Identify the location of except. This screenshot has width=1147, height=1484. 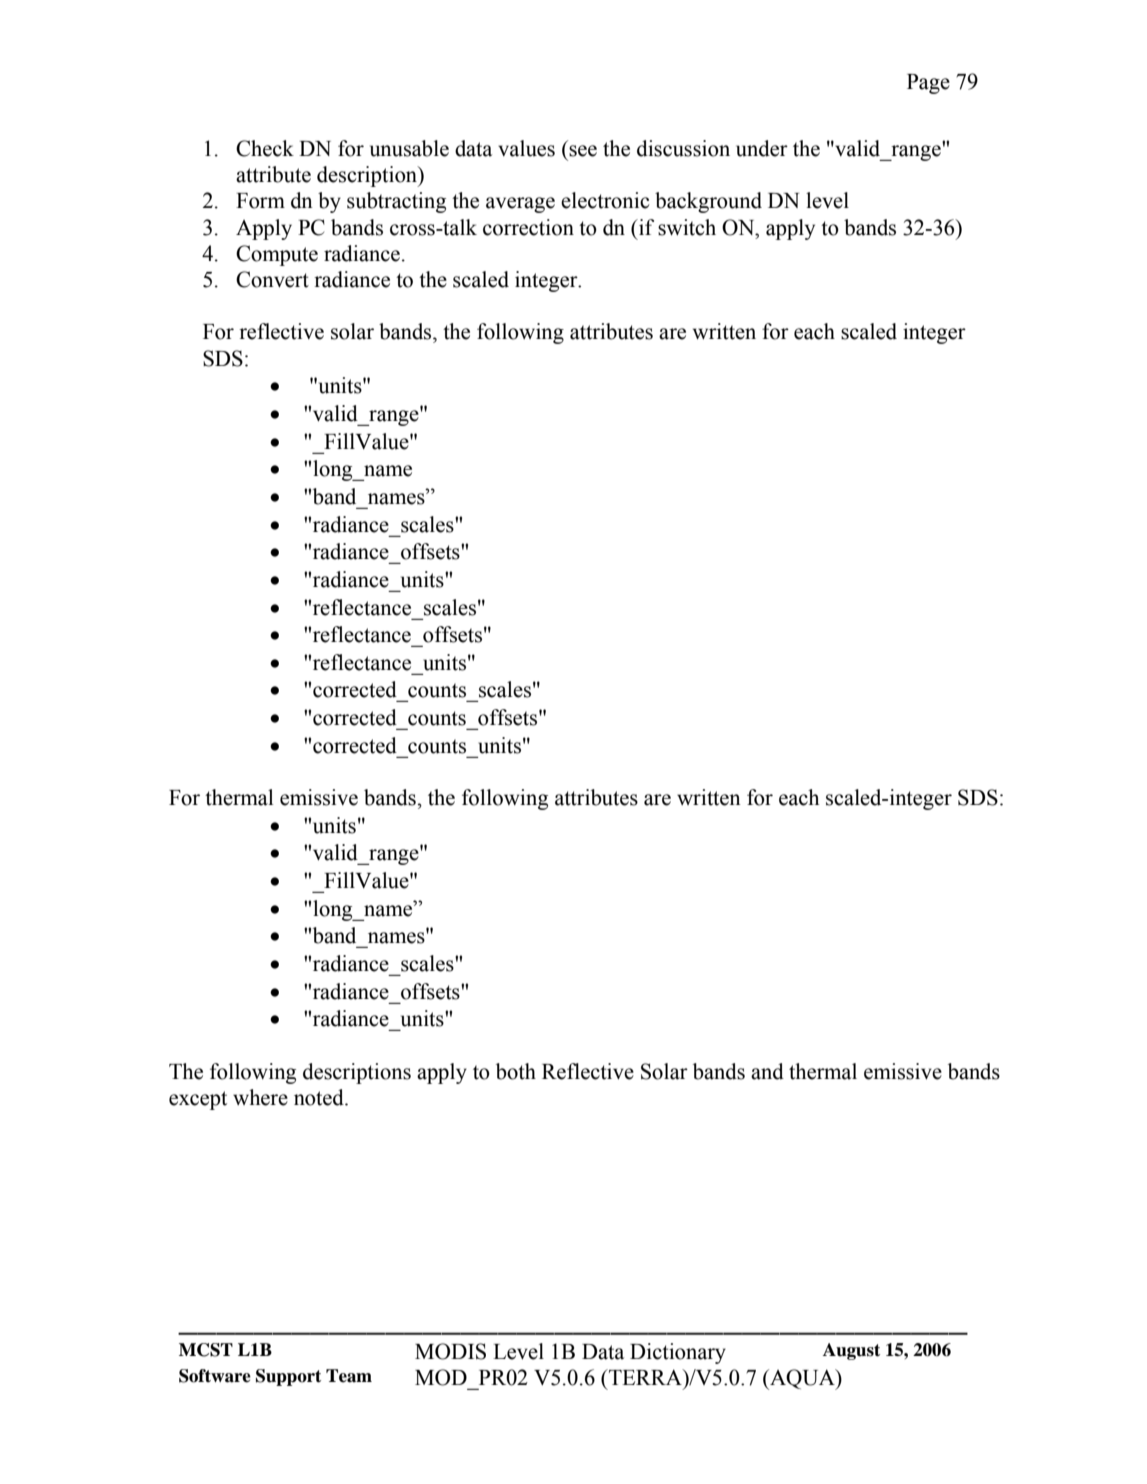
(198, 1100).
